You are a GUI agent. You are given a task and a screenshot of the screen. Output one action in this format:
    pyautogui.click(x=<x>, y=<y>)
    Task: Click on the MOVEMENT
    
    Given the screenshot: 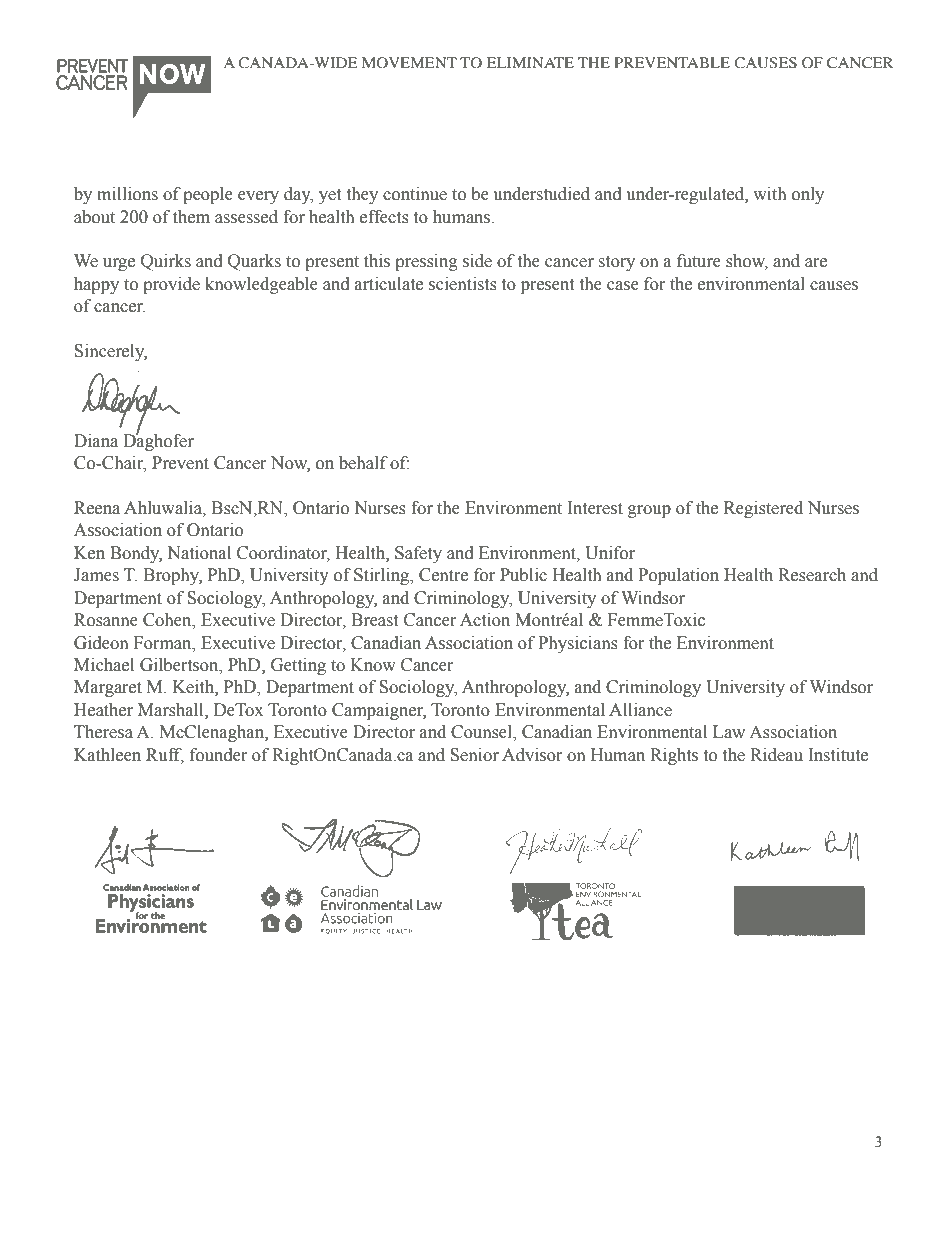 What is the action you would take?
    pyautogui.click(x=409, y=63)
